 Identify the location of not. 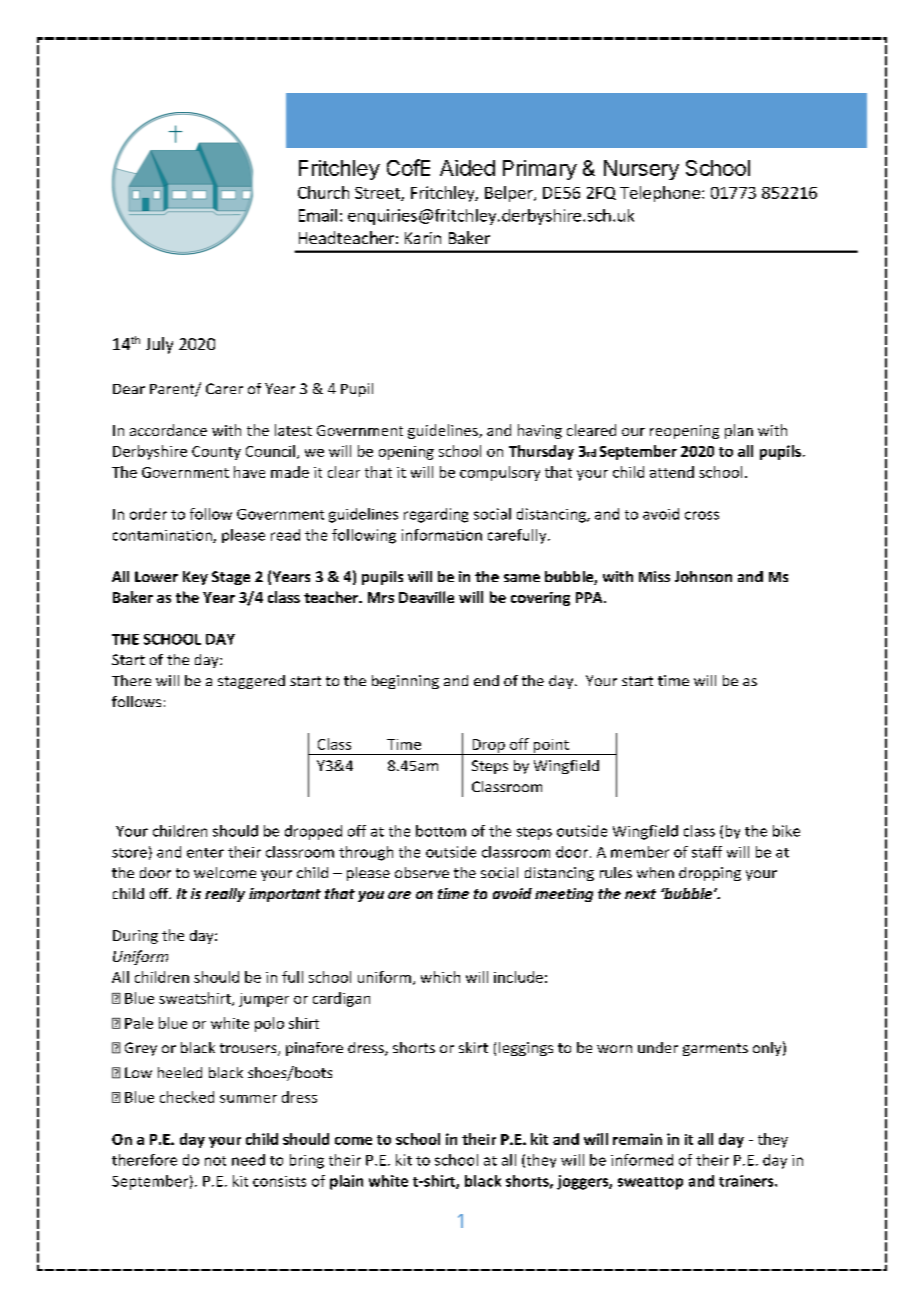
(215, 1161).
